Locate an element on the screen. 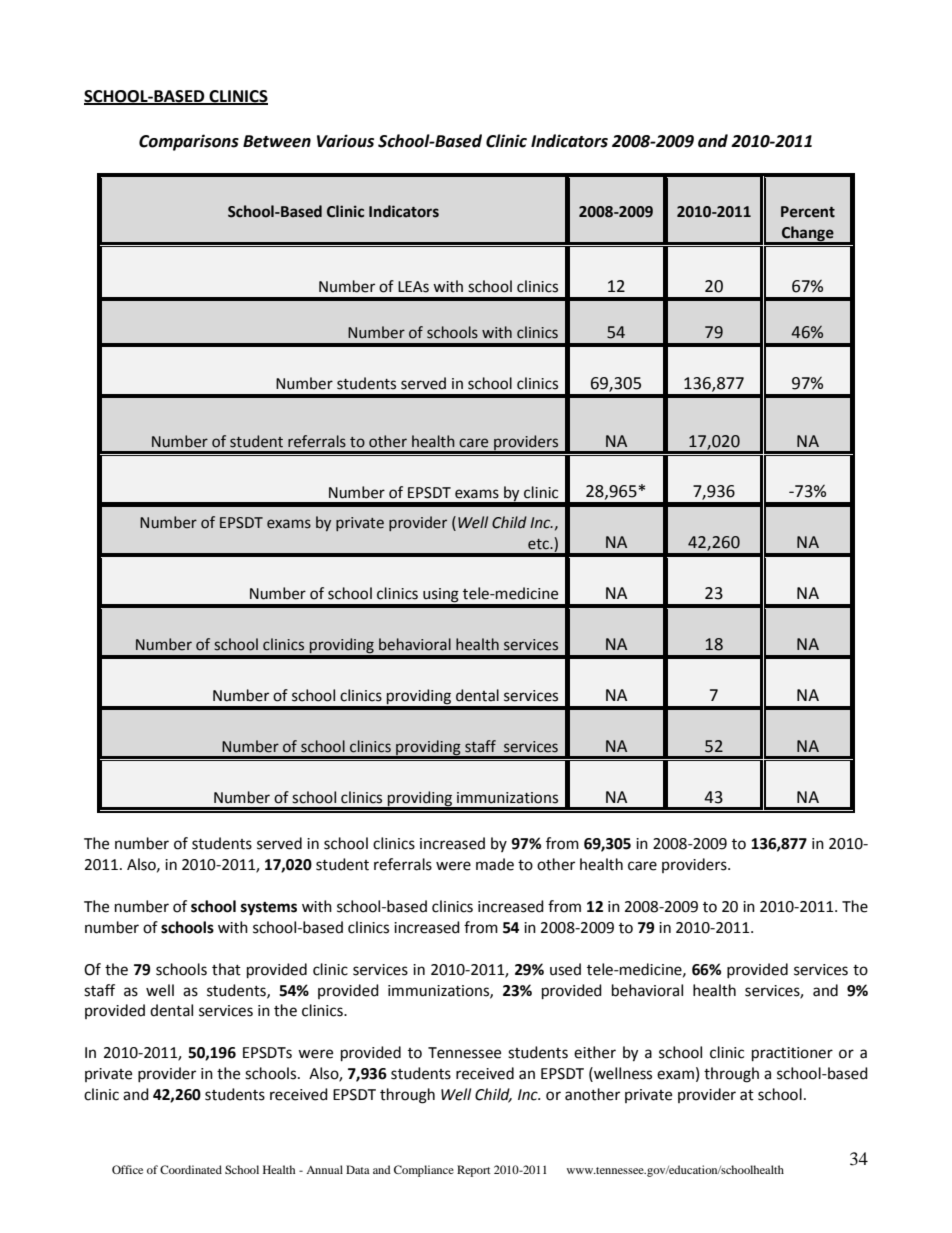 Image resolution: width=952 pixels, height=1233 pixels. systems is located at coordinates (269, 909).
